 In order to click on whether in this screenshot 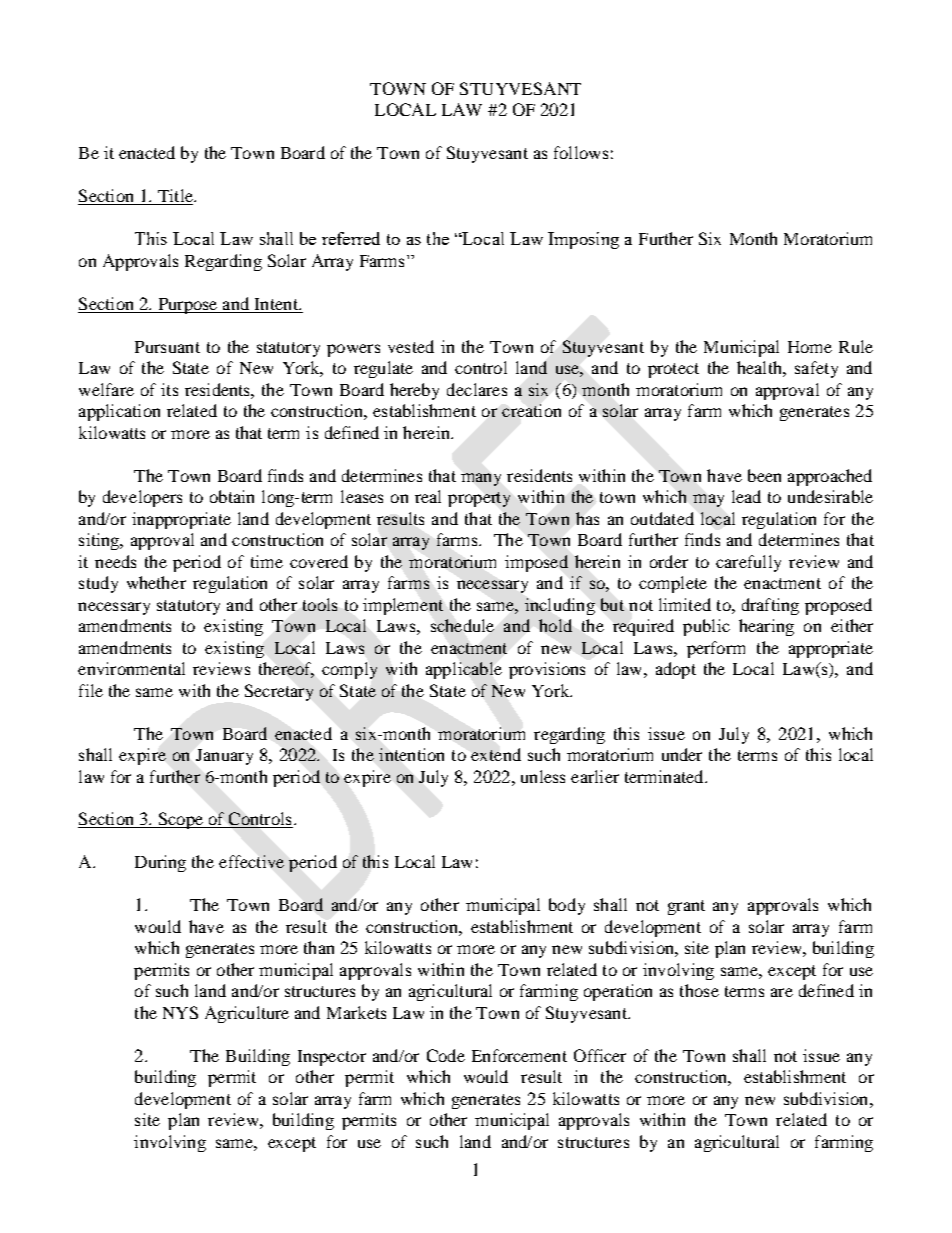, I will do `click(156, 582)`.
